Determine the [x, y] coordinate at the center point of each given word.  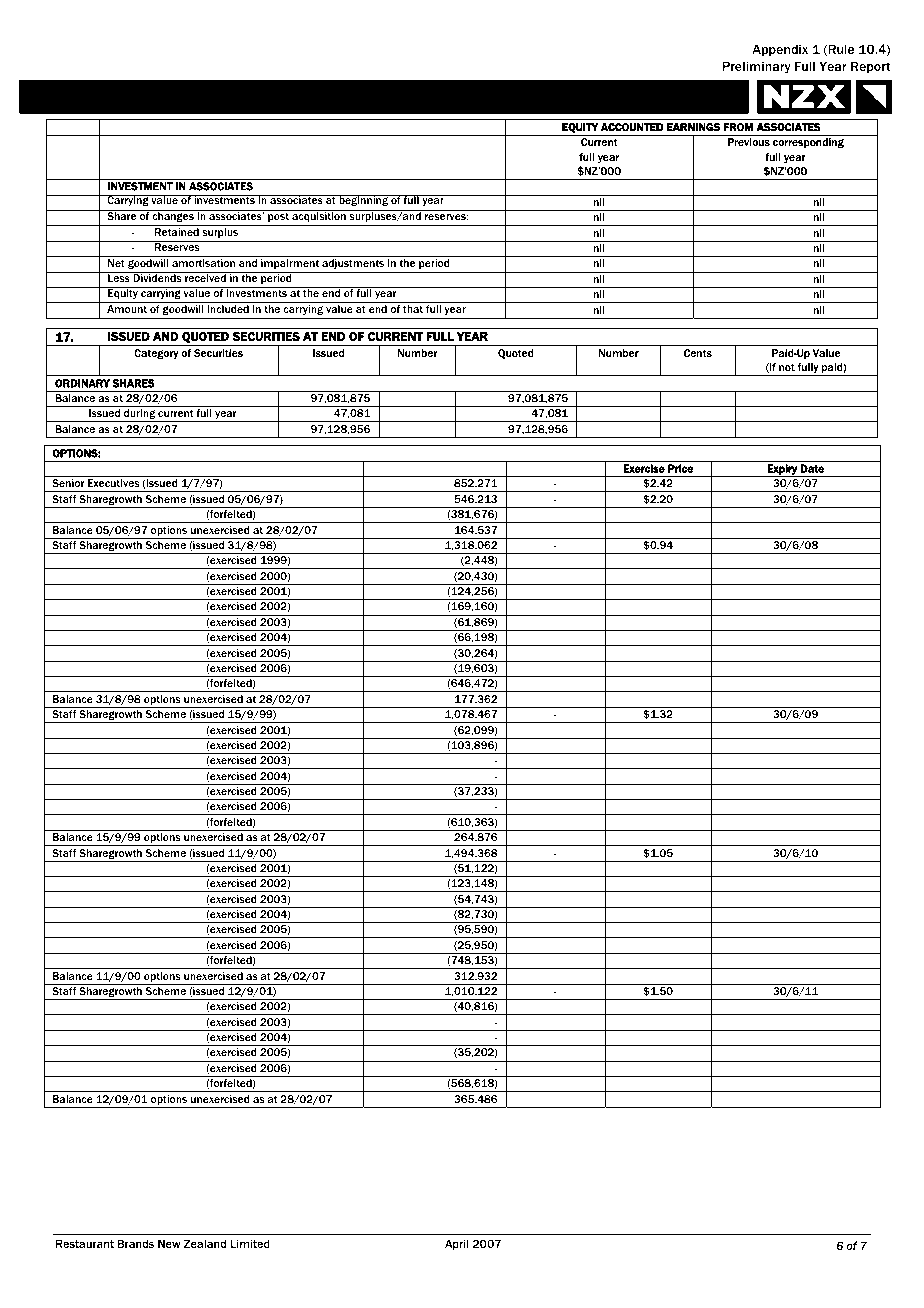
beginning [363, 200]
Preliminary [756, 67]
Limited [250, 1243]
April [457, 1244]
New [169, 1243]
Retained [177, 232]
